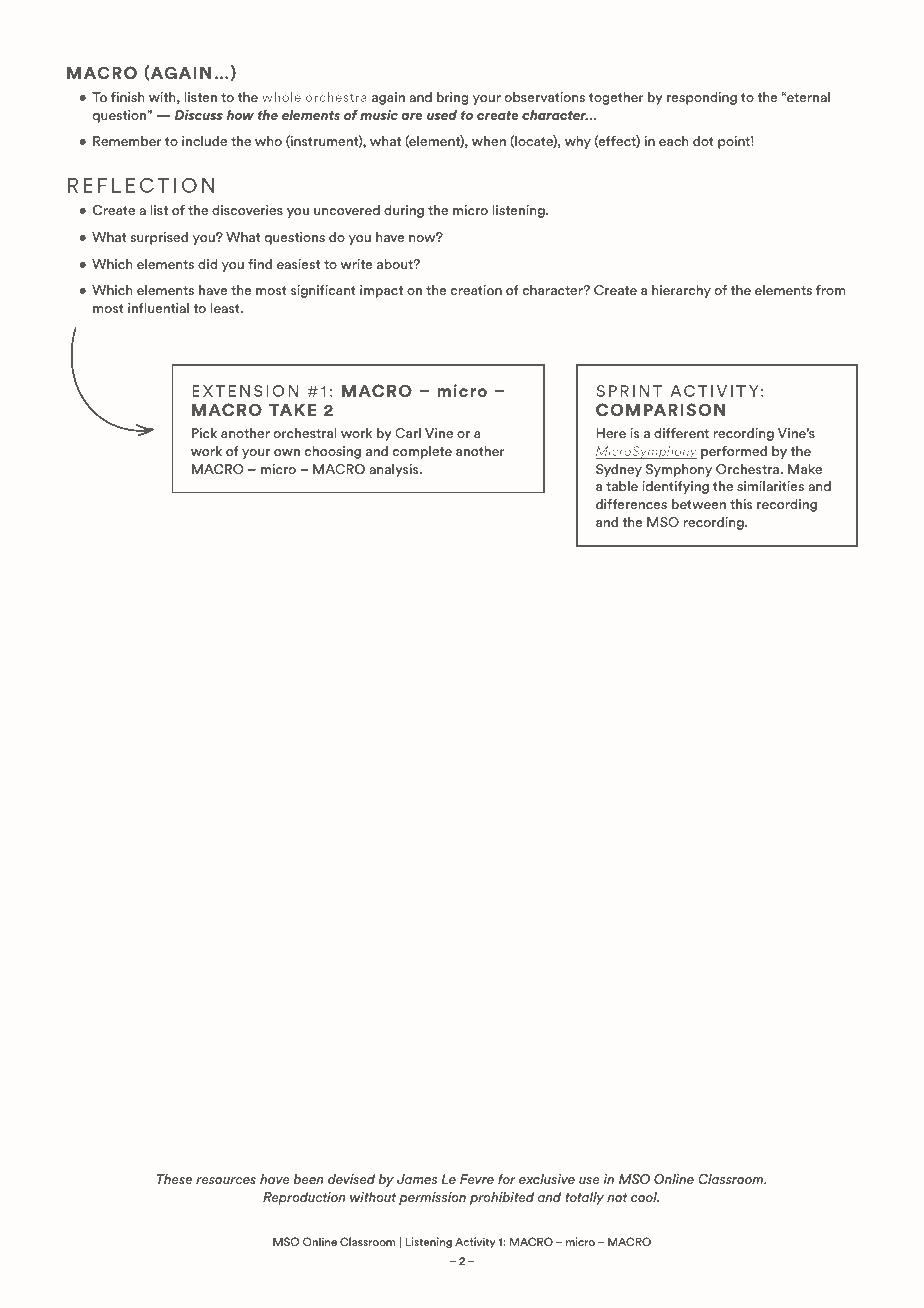 The height and width of the screenshot is (1308, 924). Describe the element at coordinates (226, 1180) in the screenshot. I see `resources` at that location.
